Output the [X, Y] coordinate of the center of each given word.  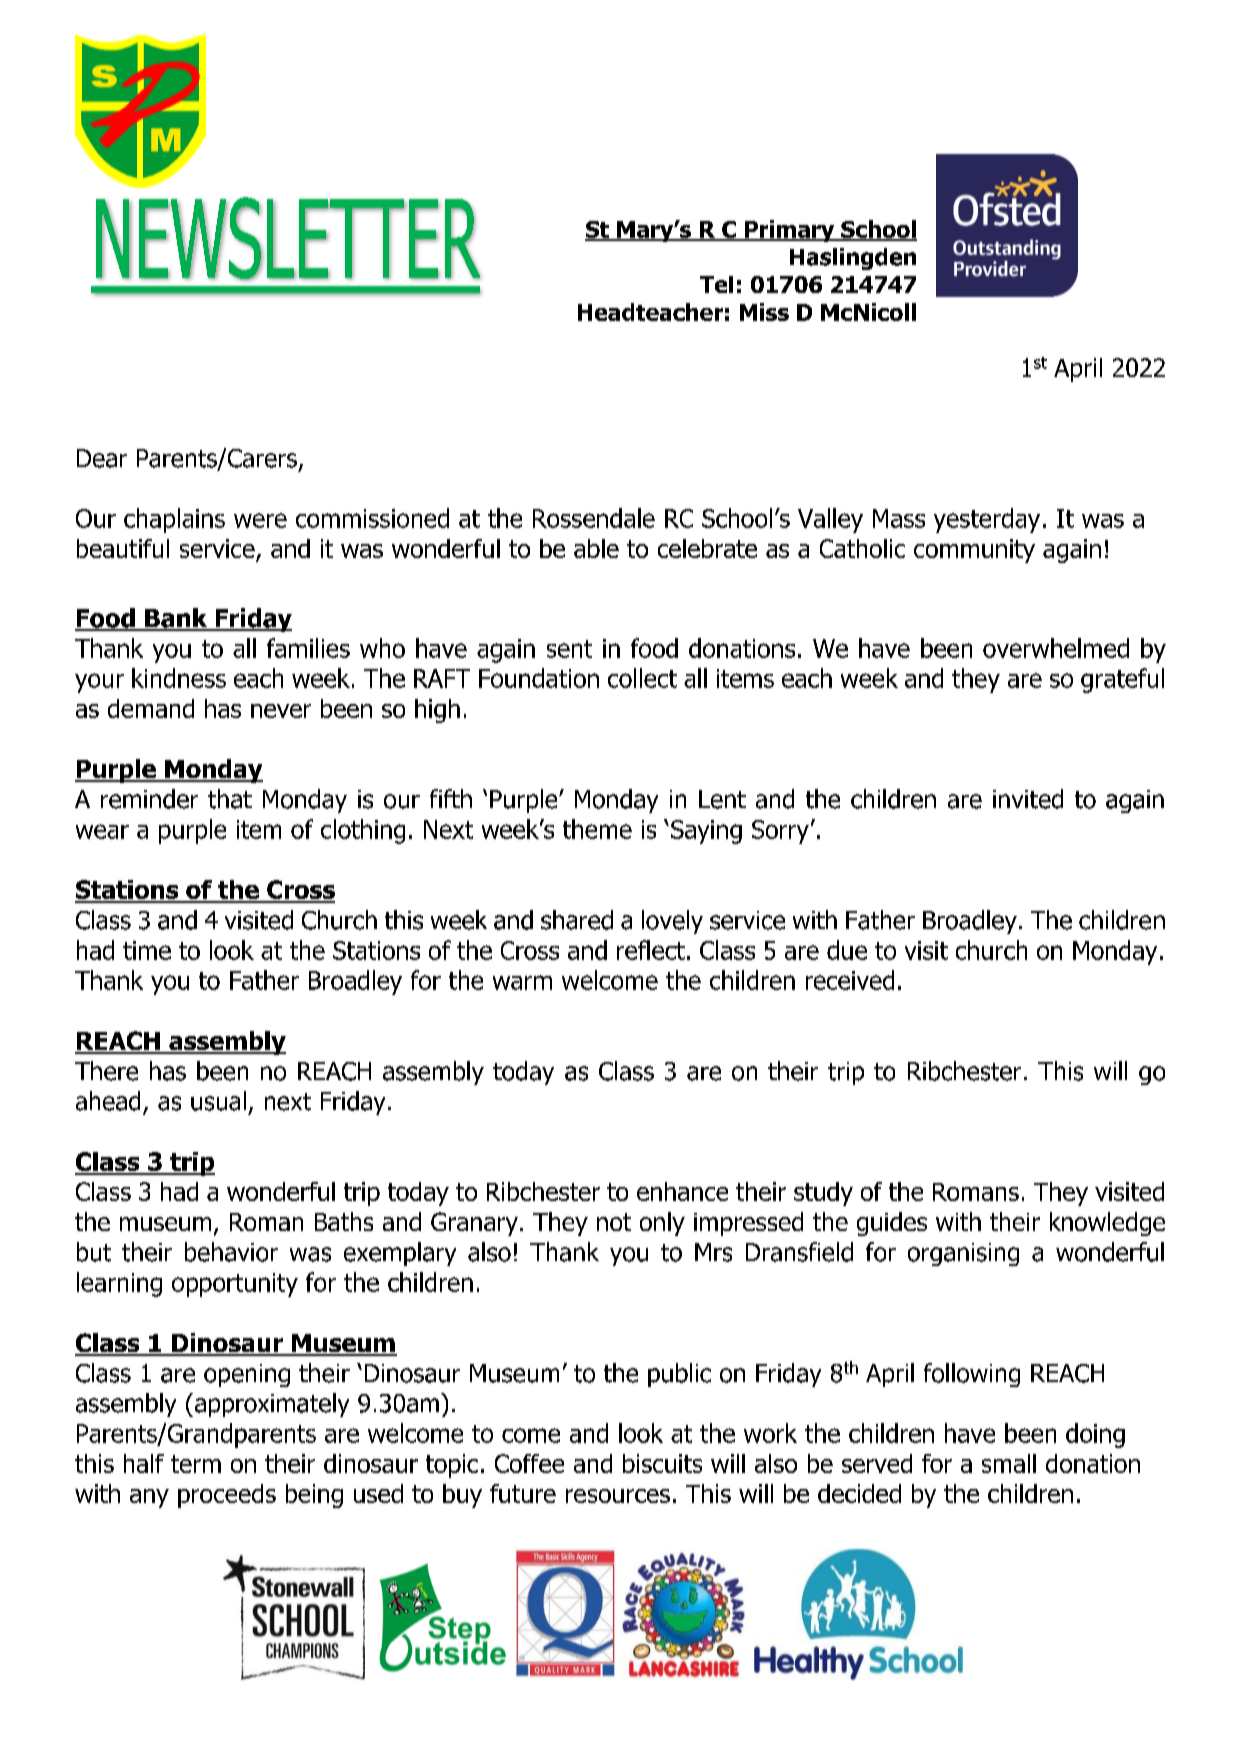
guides [892, 1224]
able [596, 548]
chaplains [174, 520]
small [1009, 1463]
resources [618, 1496]
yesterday [987, 520]
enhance [682, 1191]
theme [597, 829]
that [230, 799]
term [196, 1464]
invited [1028, 799]
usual [218, 1101]
